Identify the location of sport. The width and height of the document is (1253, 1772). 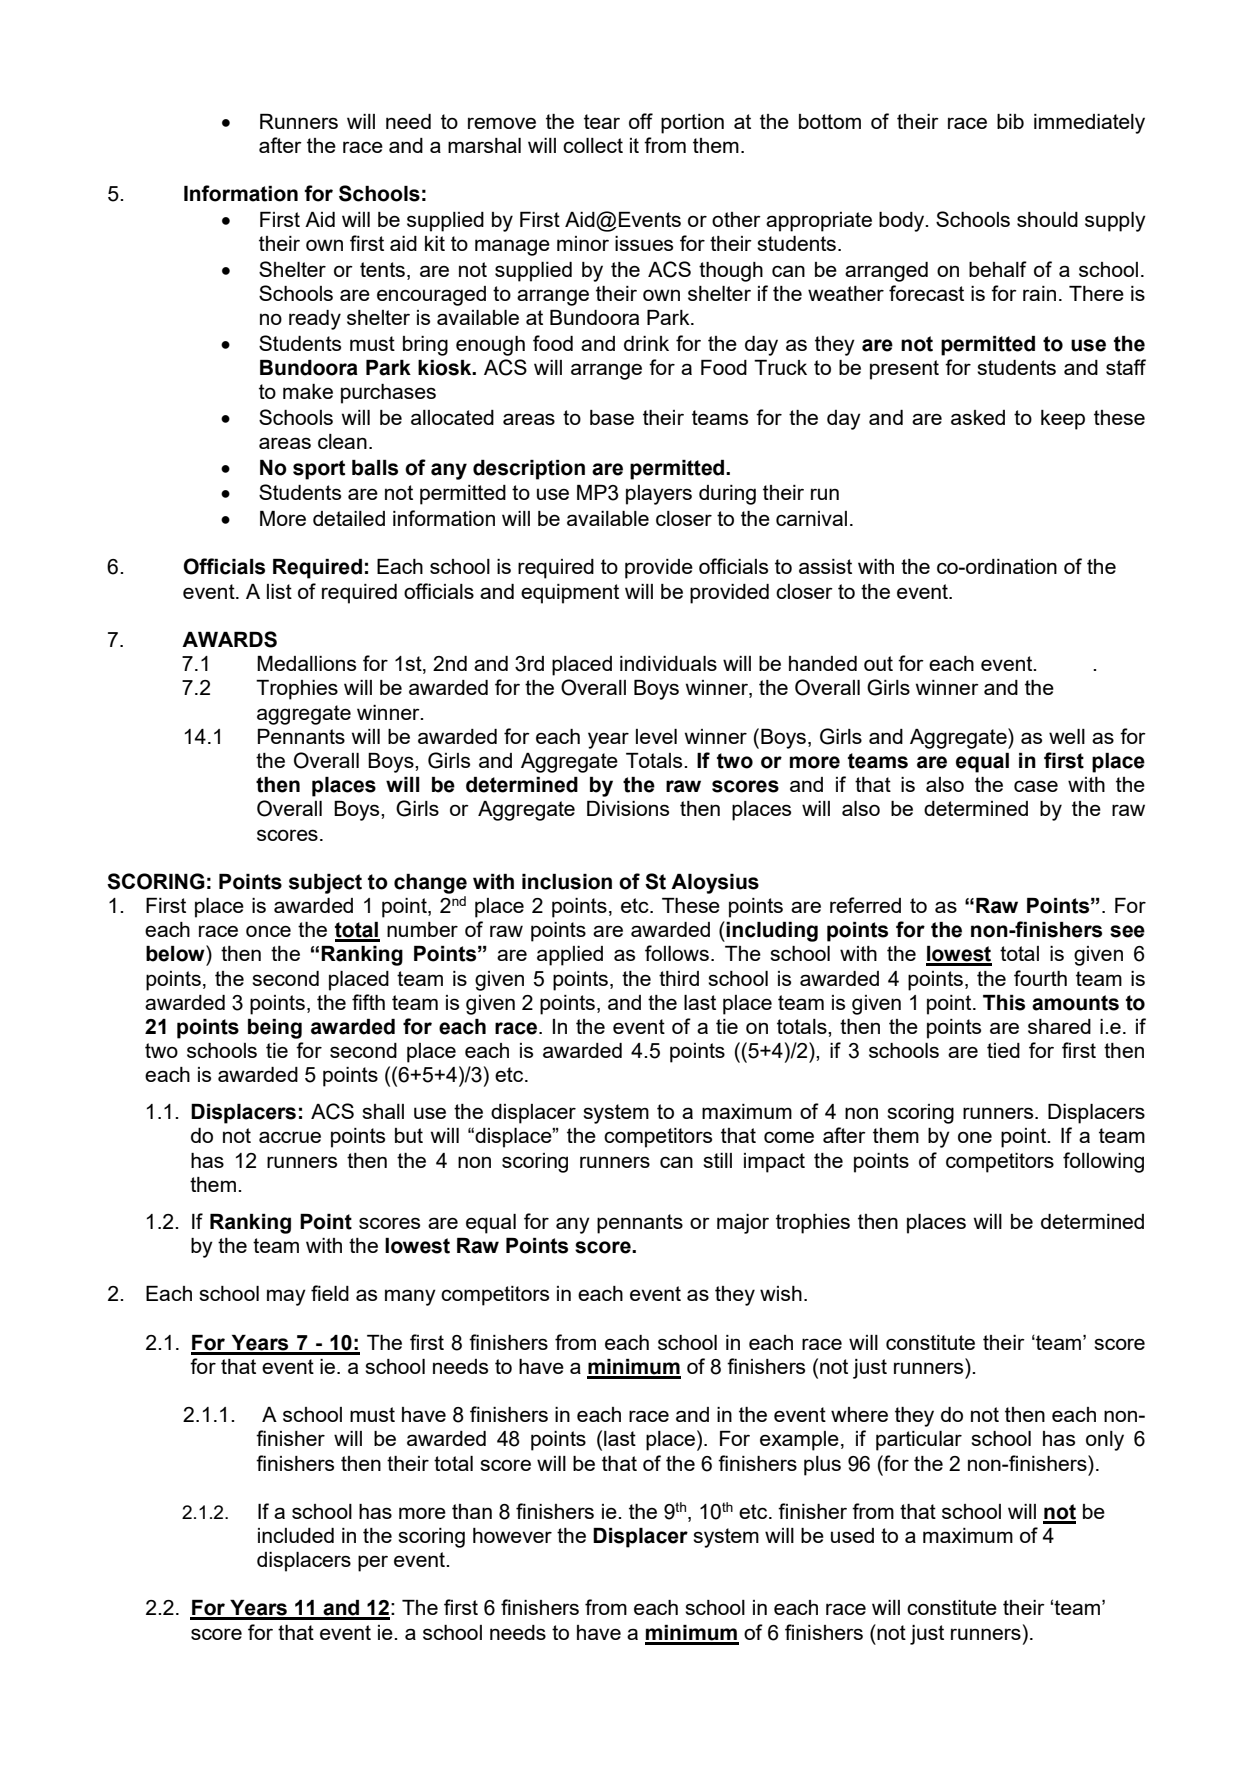
(319, 470).
